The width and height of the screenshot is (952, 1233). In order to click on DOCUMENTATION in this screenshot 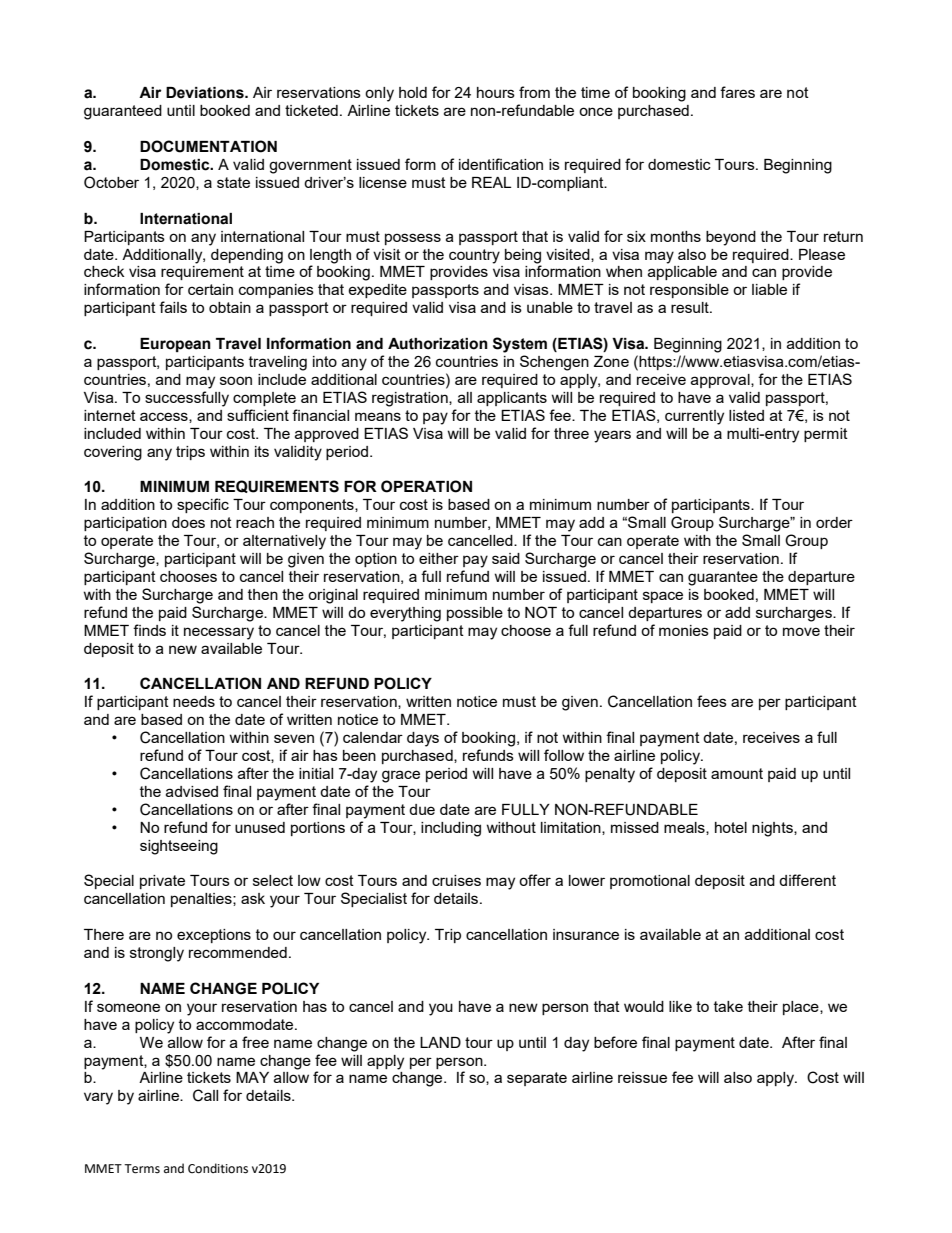, I will do `click(208, 146)`.
